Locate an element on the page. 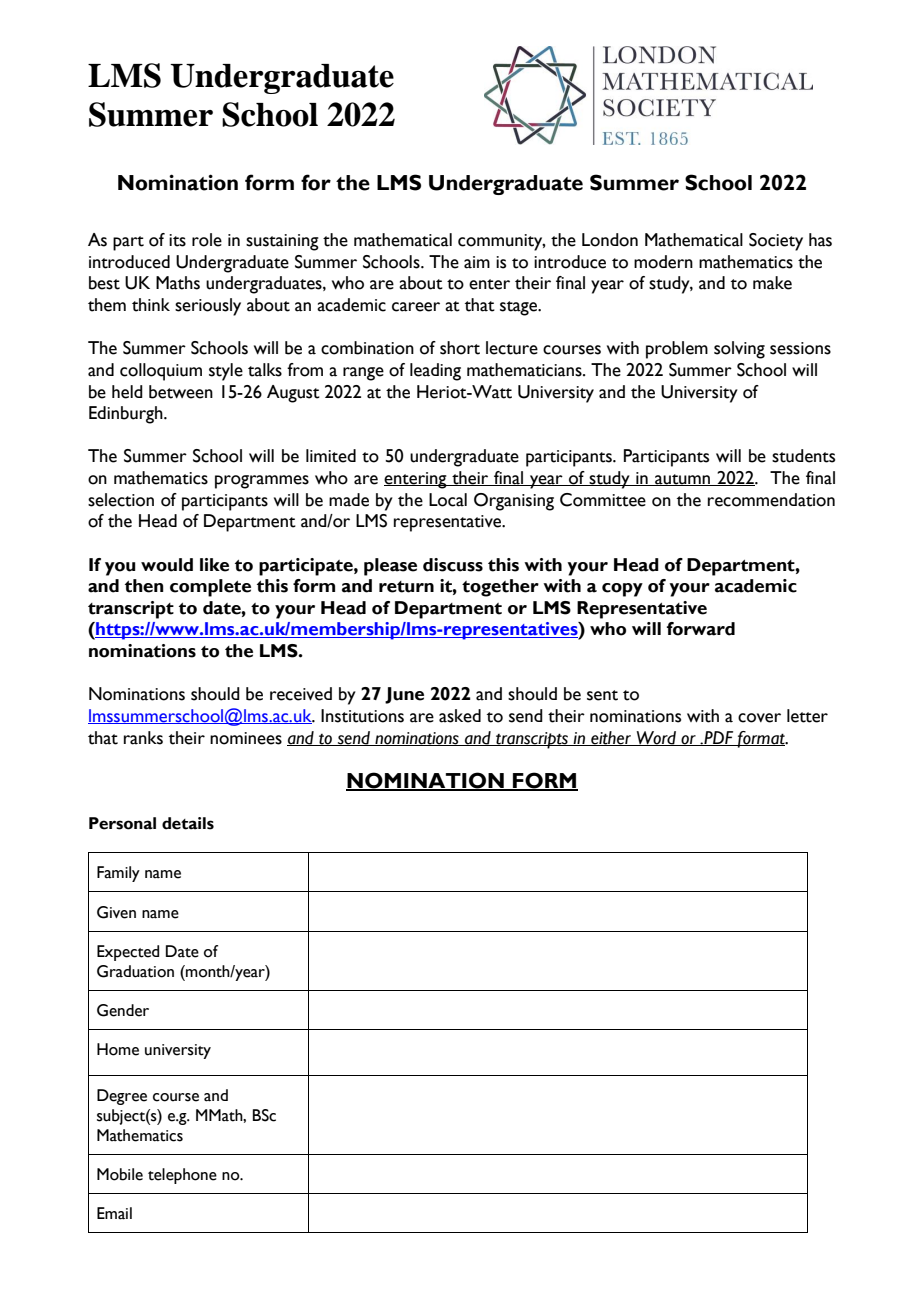  asked is located at coordinates (460, 716).
